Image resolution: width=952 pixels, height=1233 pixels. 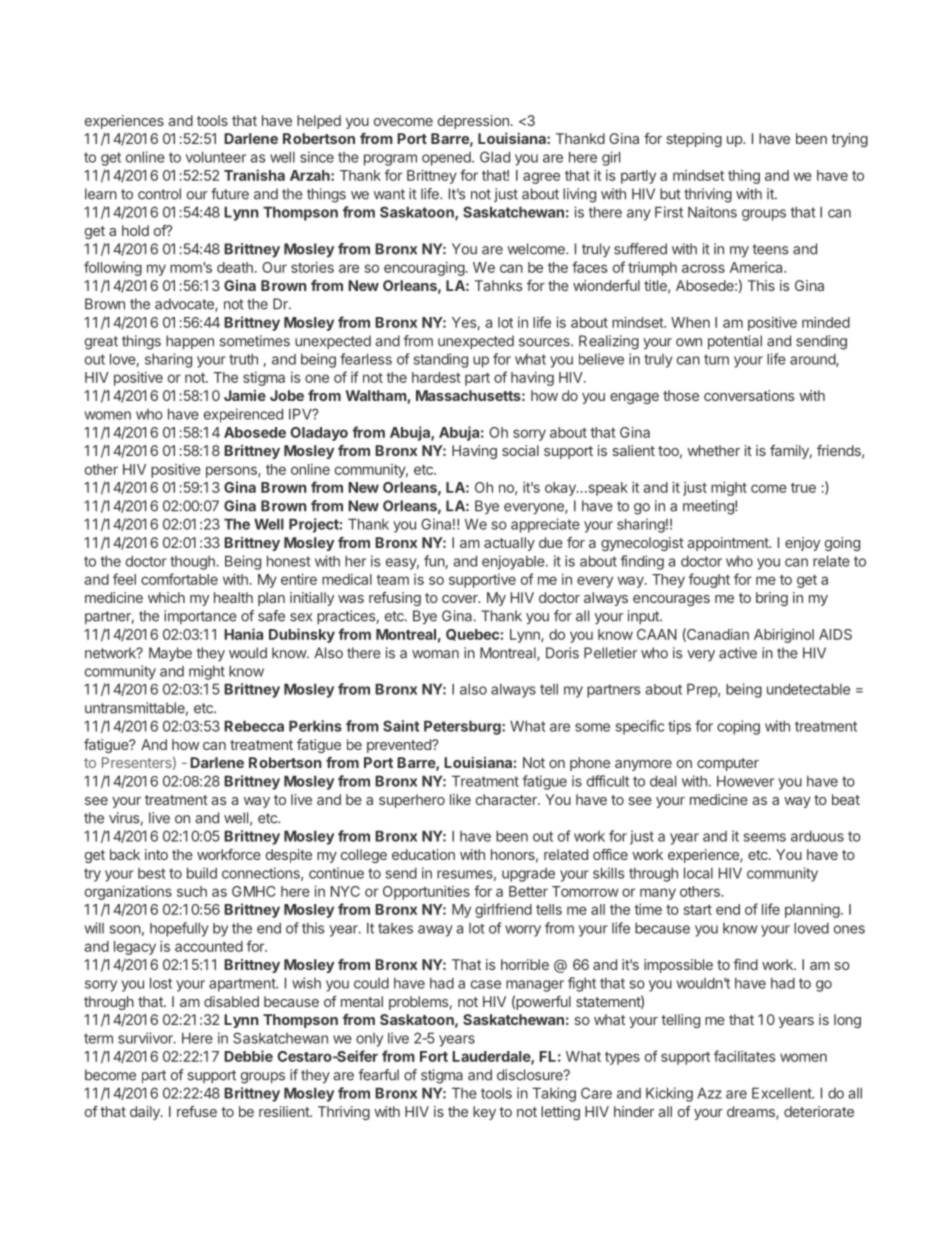 I want to click on volunteer, so click(x=216, y=157).
